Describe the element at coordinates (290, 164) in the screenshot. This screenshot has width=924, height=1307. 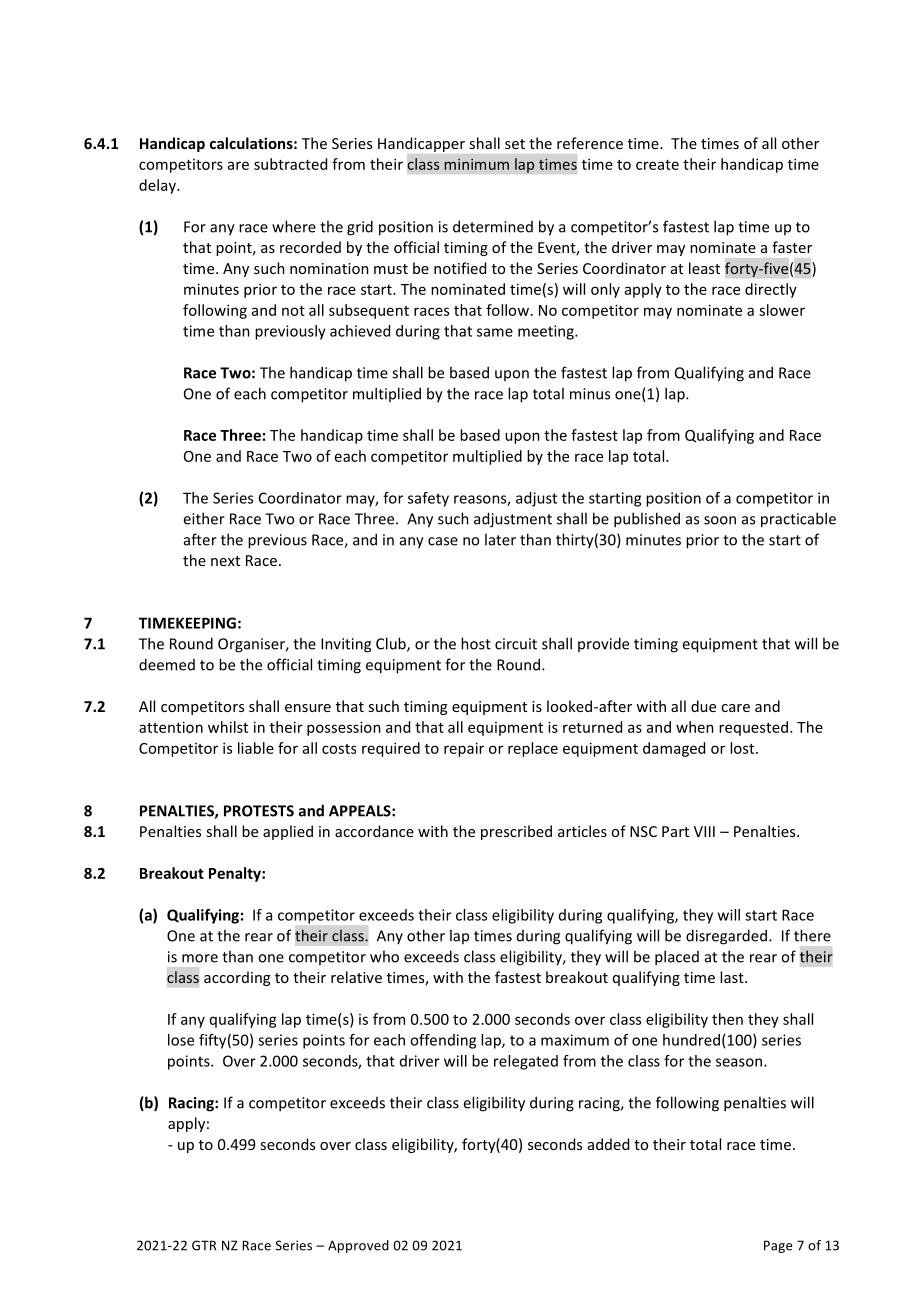
I see `subtracted` at that location.
